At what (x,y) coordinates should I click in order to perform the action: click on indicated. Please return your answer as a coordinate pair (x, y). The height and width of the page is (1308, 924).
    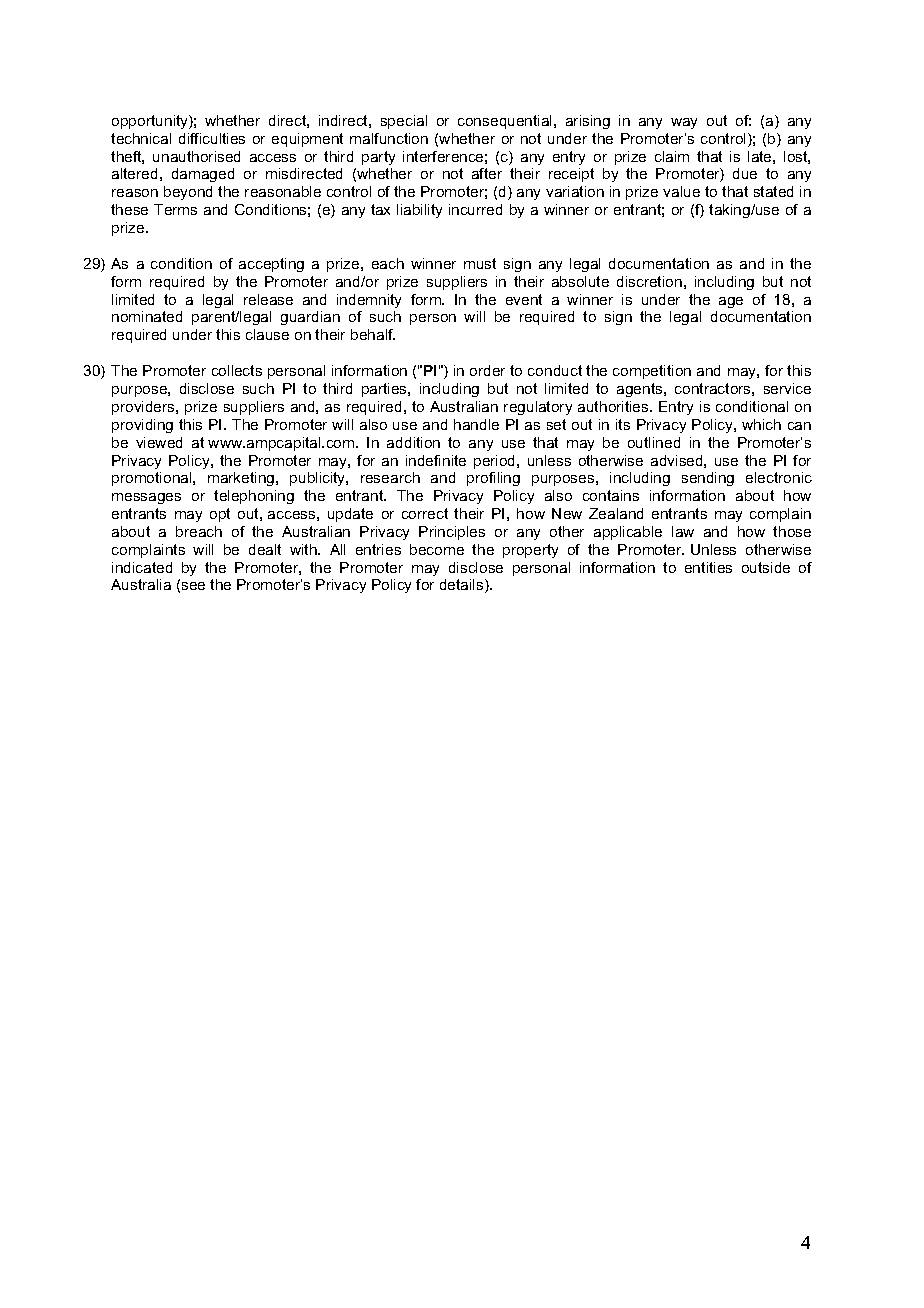
    Looking at the image, I should click on (142, 567).
